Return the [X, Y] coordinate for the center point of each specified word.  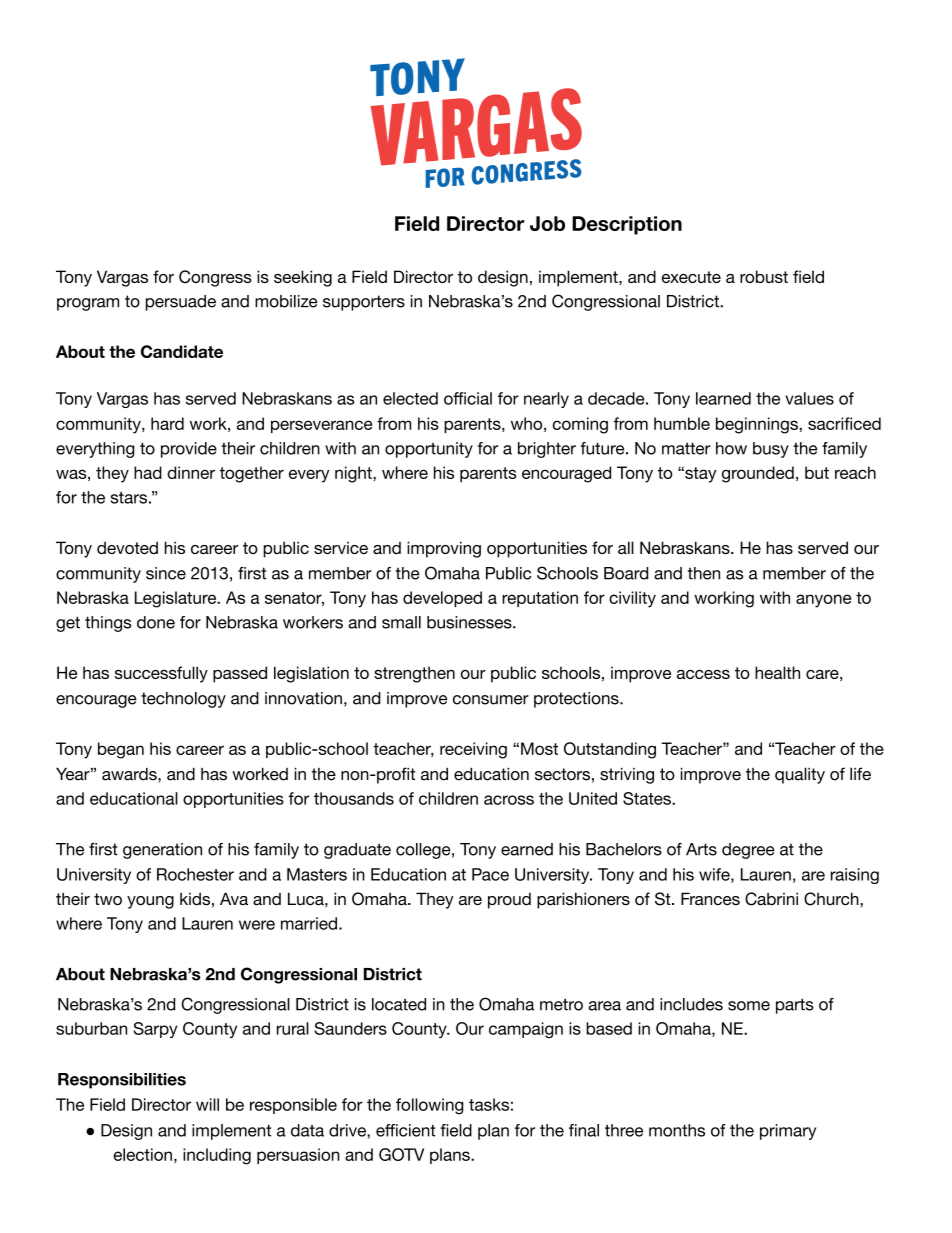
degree [748, 851]
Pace [490, 874]
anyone [824, 601]
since [166, 573]
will [207, 1104]
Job [547, 223]
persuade [181, 303]
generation [162, 851]
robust [764, 276]
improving [444, 549]
